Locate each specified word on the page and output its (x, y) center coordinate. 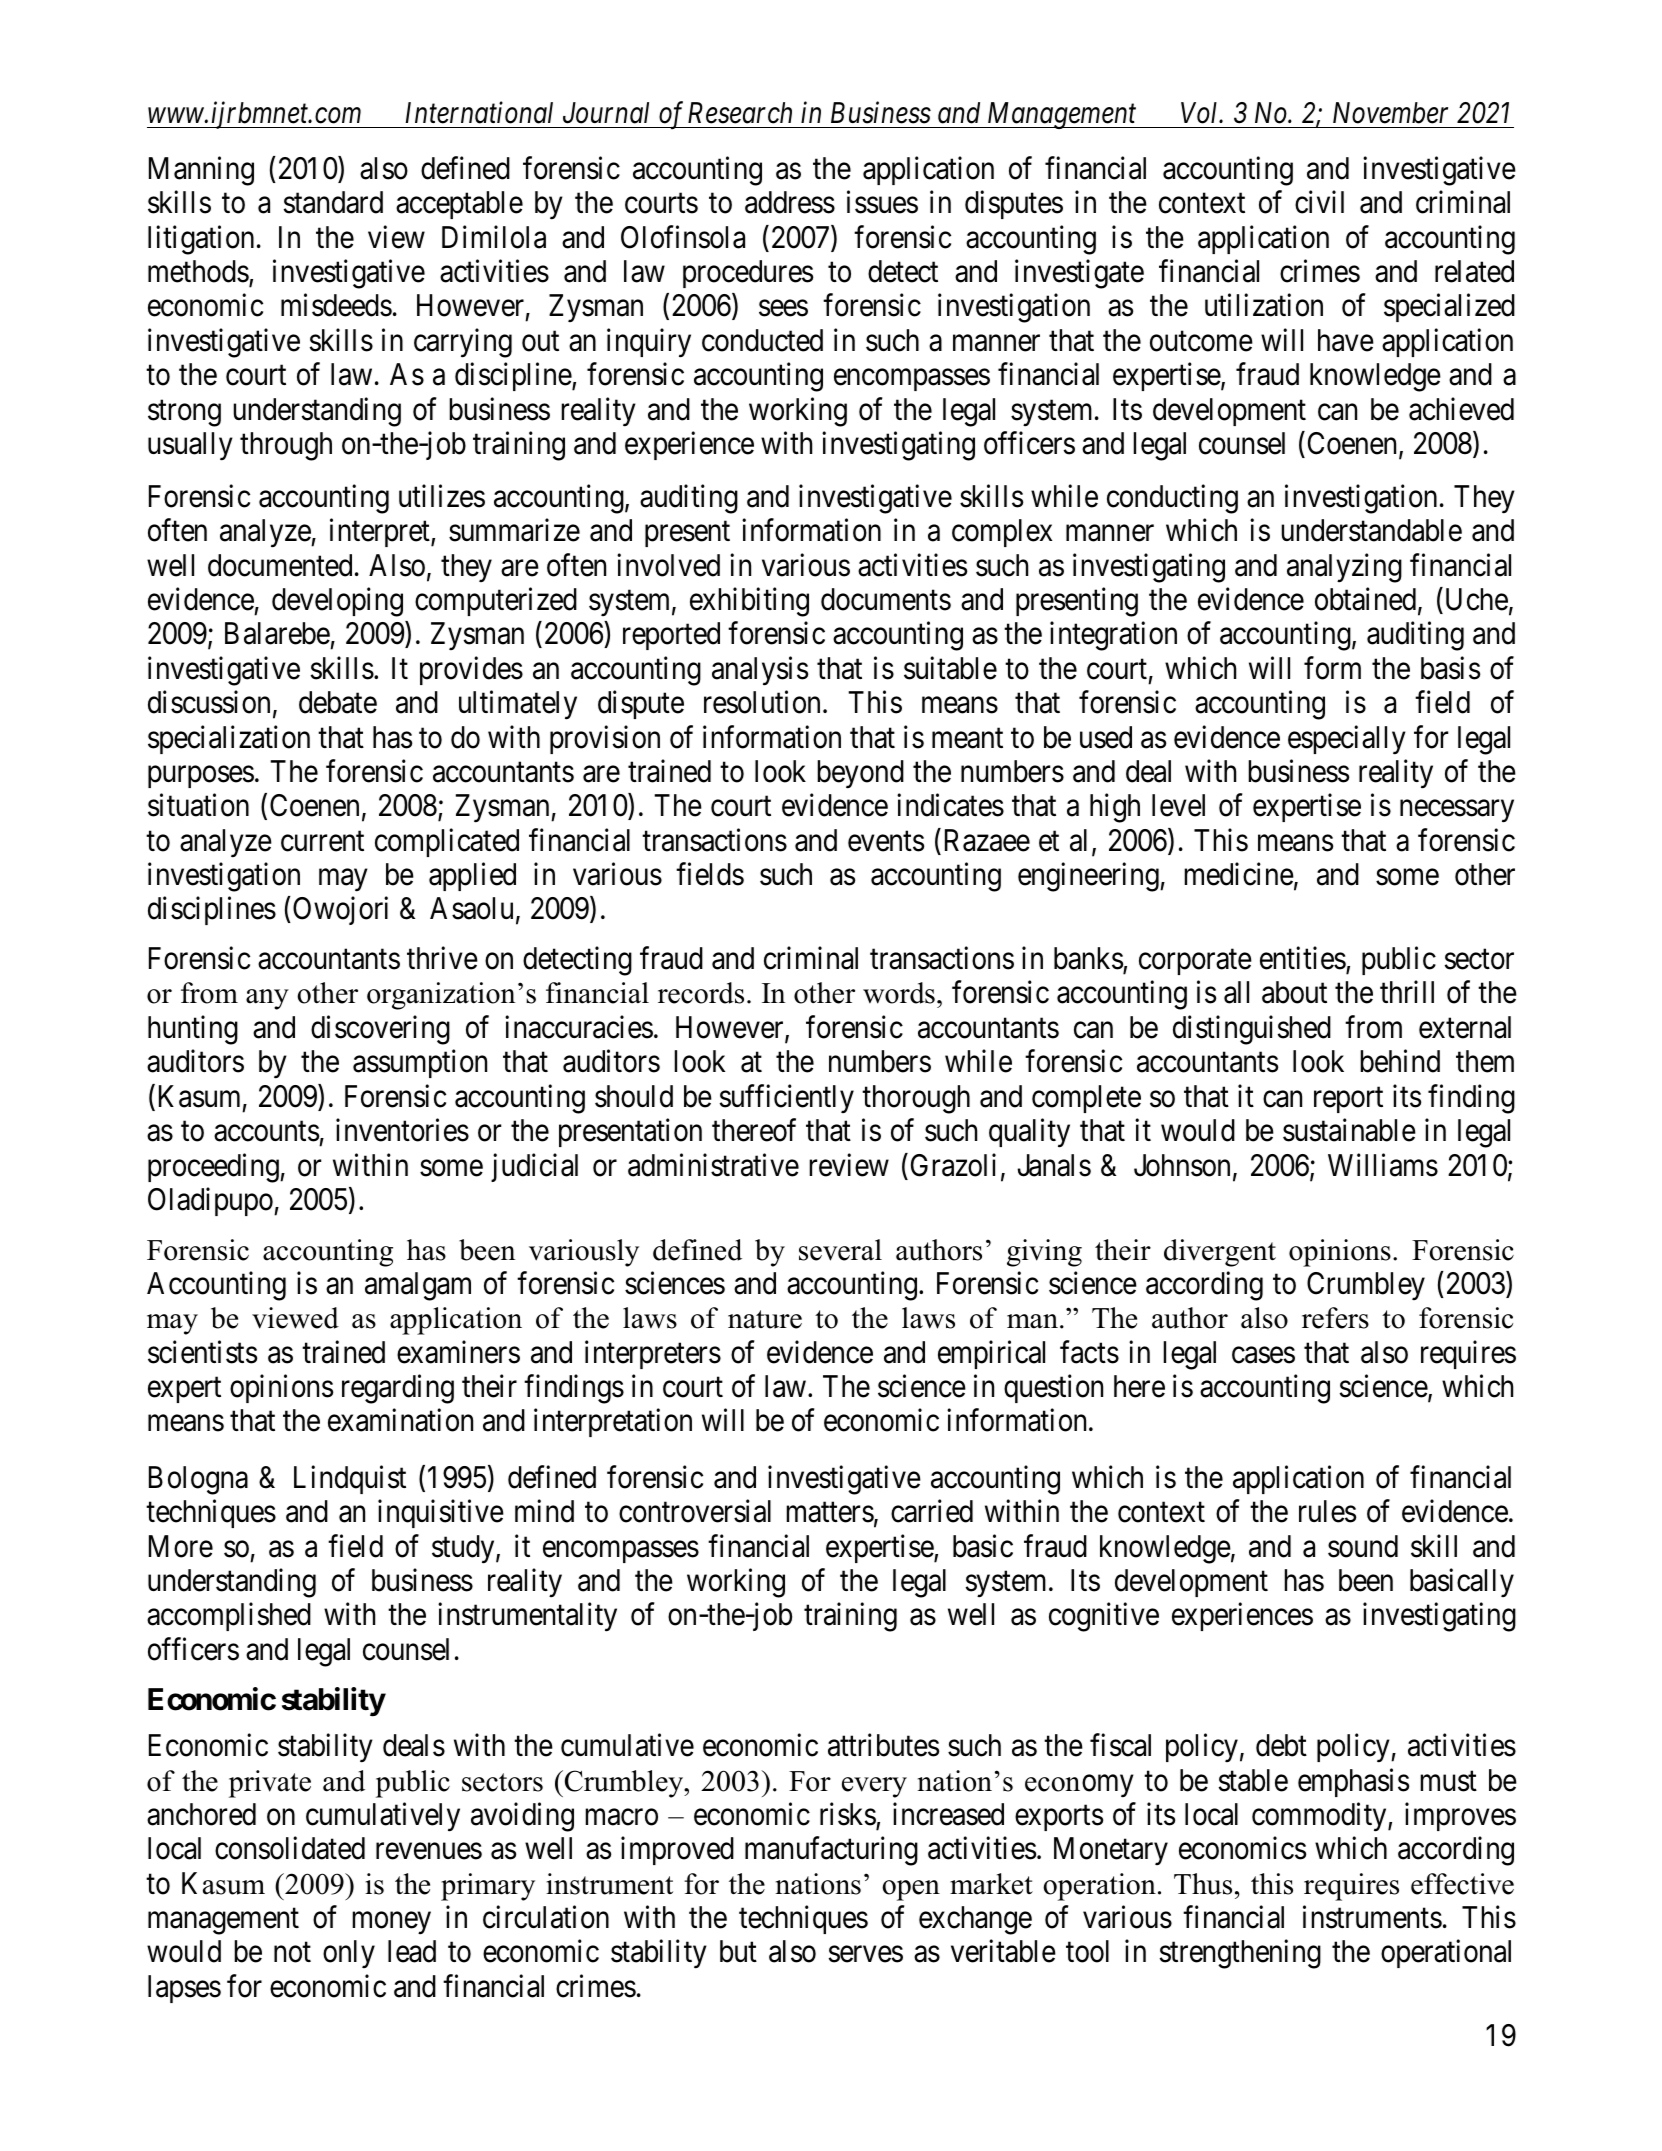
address (790, 202)
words (899, 993)
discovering (380, 1030)
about (1294, 992)
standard (333, 202)
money (391, 1923)
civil (1319, 202)
